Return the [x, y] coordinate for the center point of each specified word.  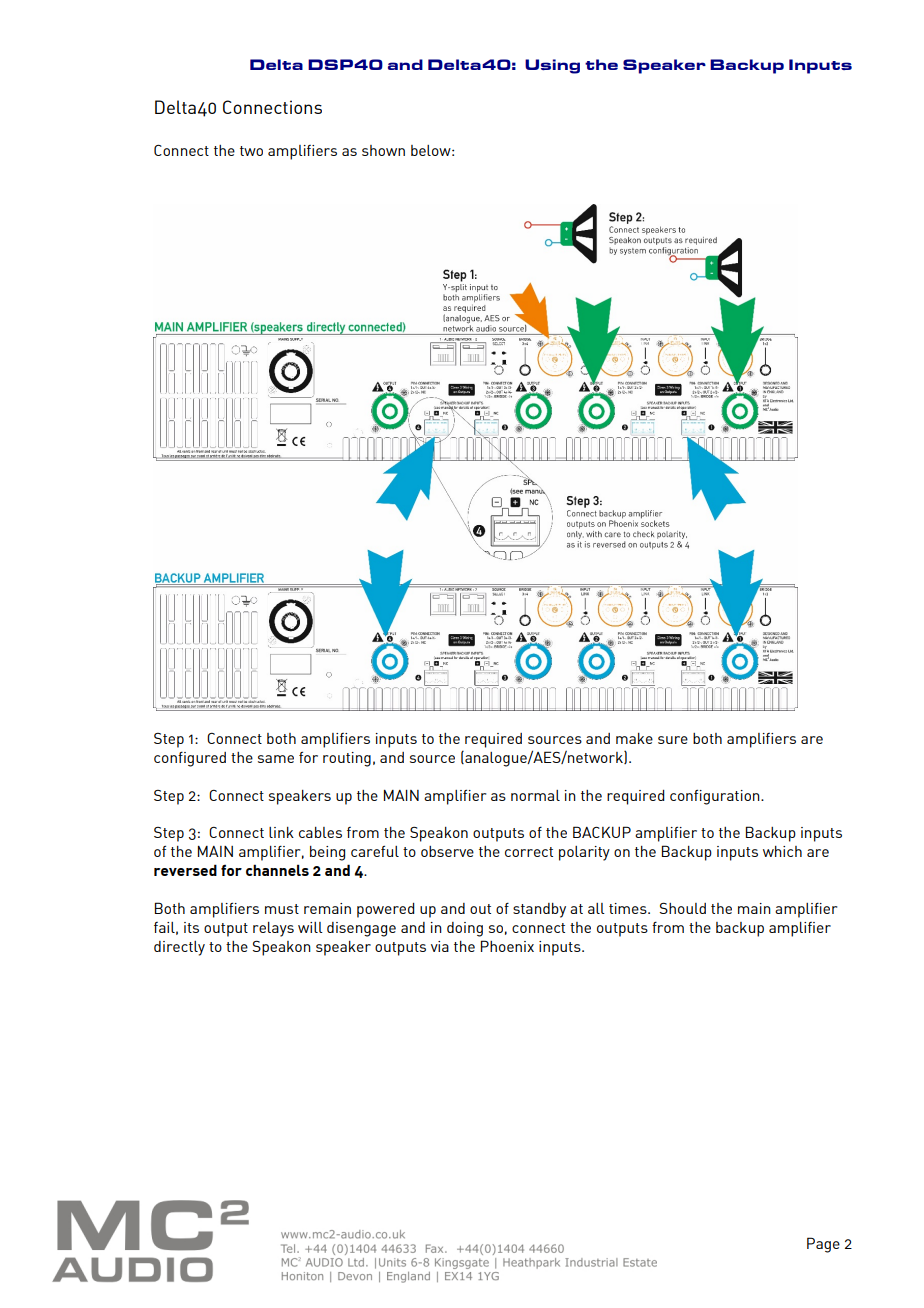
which [782, 851]
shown [383, 150]
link [281, 832]
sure [673, 740]
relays [273, 929]
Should [682, 908]
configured [190, 759]
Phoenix [507, 946]
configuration [716, 797]
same [276, 759]
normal [535, 795]
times [629, 908]
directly [179, 948]
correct [529, 852]
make [634, 738]
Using [552, 66]
